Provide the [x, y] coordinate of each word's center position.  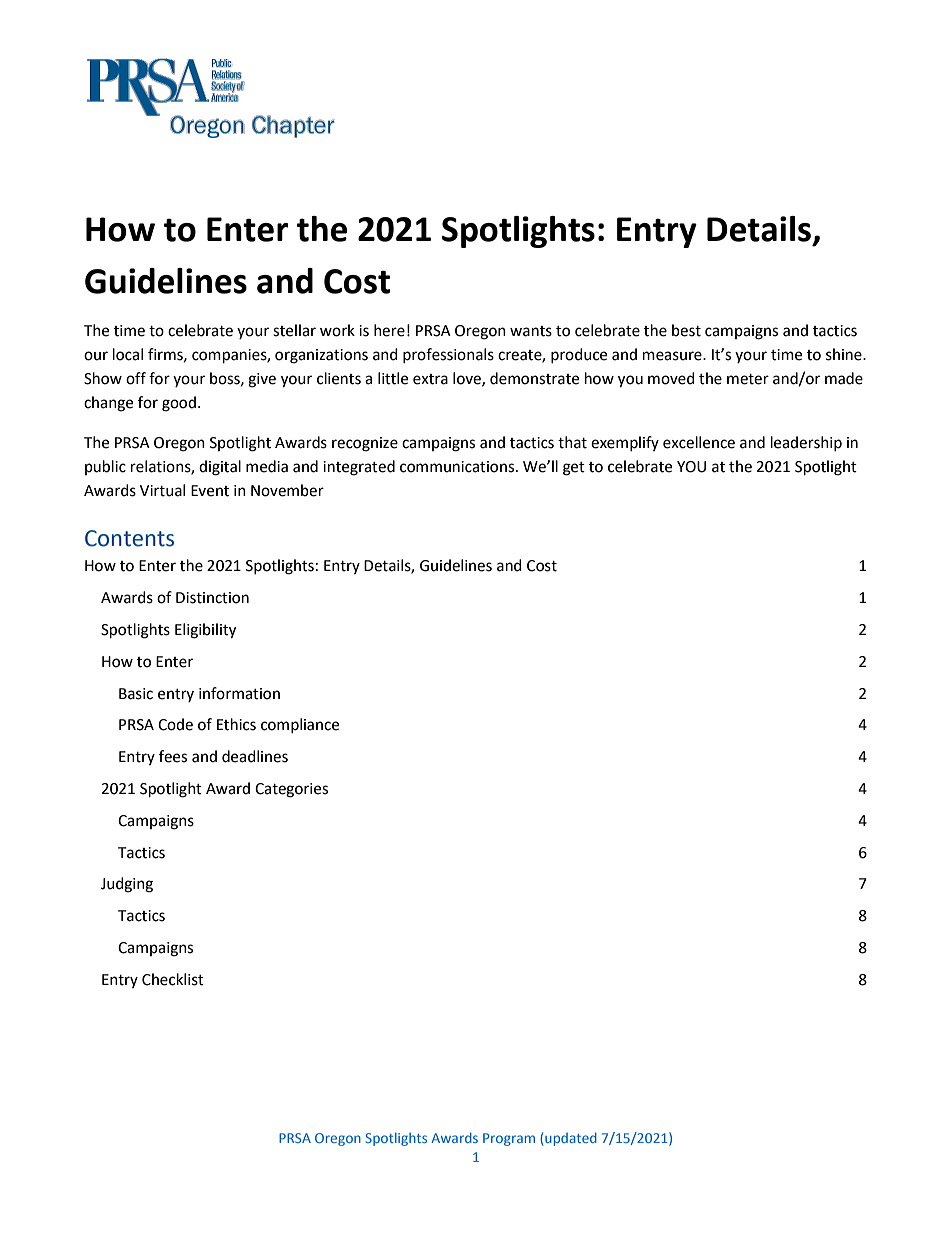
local [128, 354]
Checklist [173, 979]
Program [509, 1139]
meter [748, 379]
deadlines [255, 756]
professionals [448, 355]
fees [173, 756]
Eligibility [205, 631]
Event [210, 491]
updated [571, 1139]
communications [458, 467]
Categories [291, 790]
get [574, 469]
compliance [300, 725]
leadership [806, 443]
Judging [127, 885]
